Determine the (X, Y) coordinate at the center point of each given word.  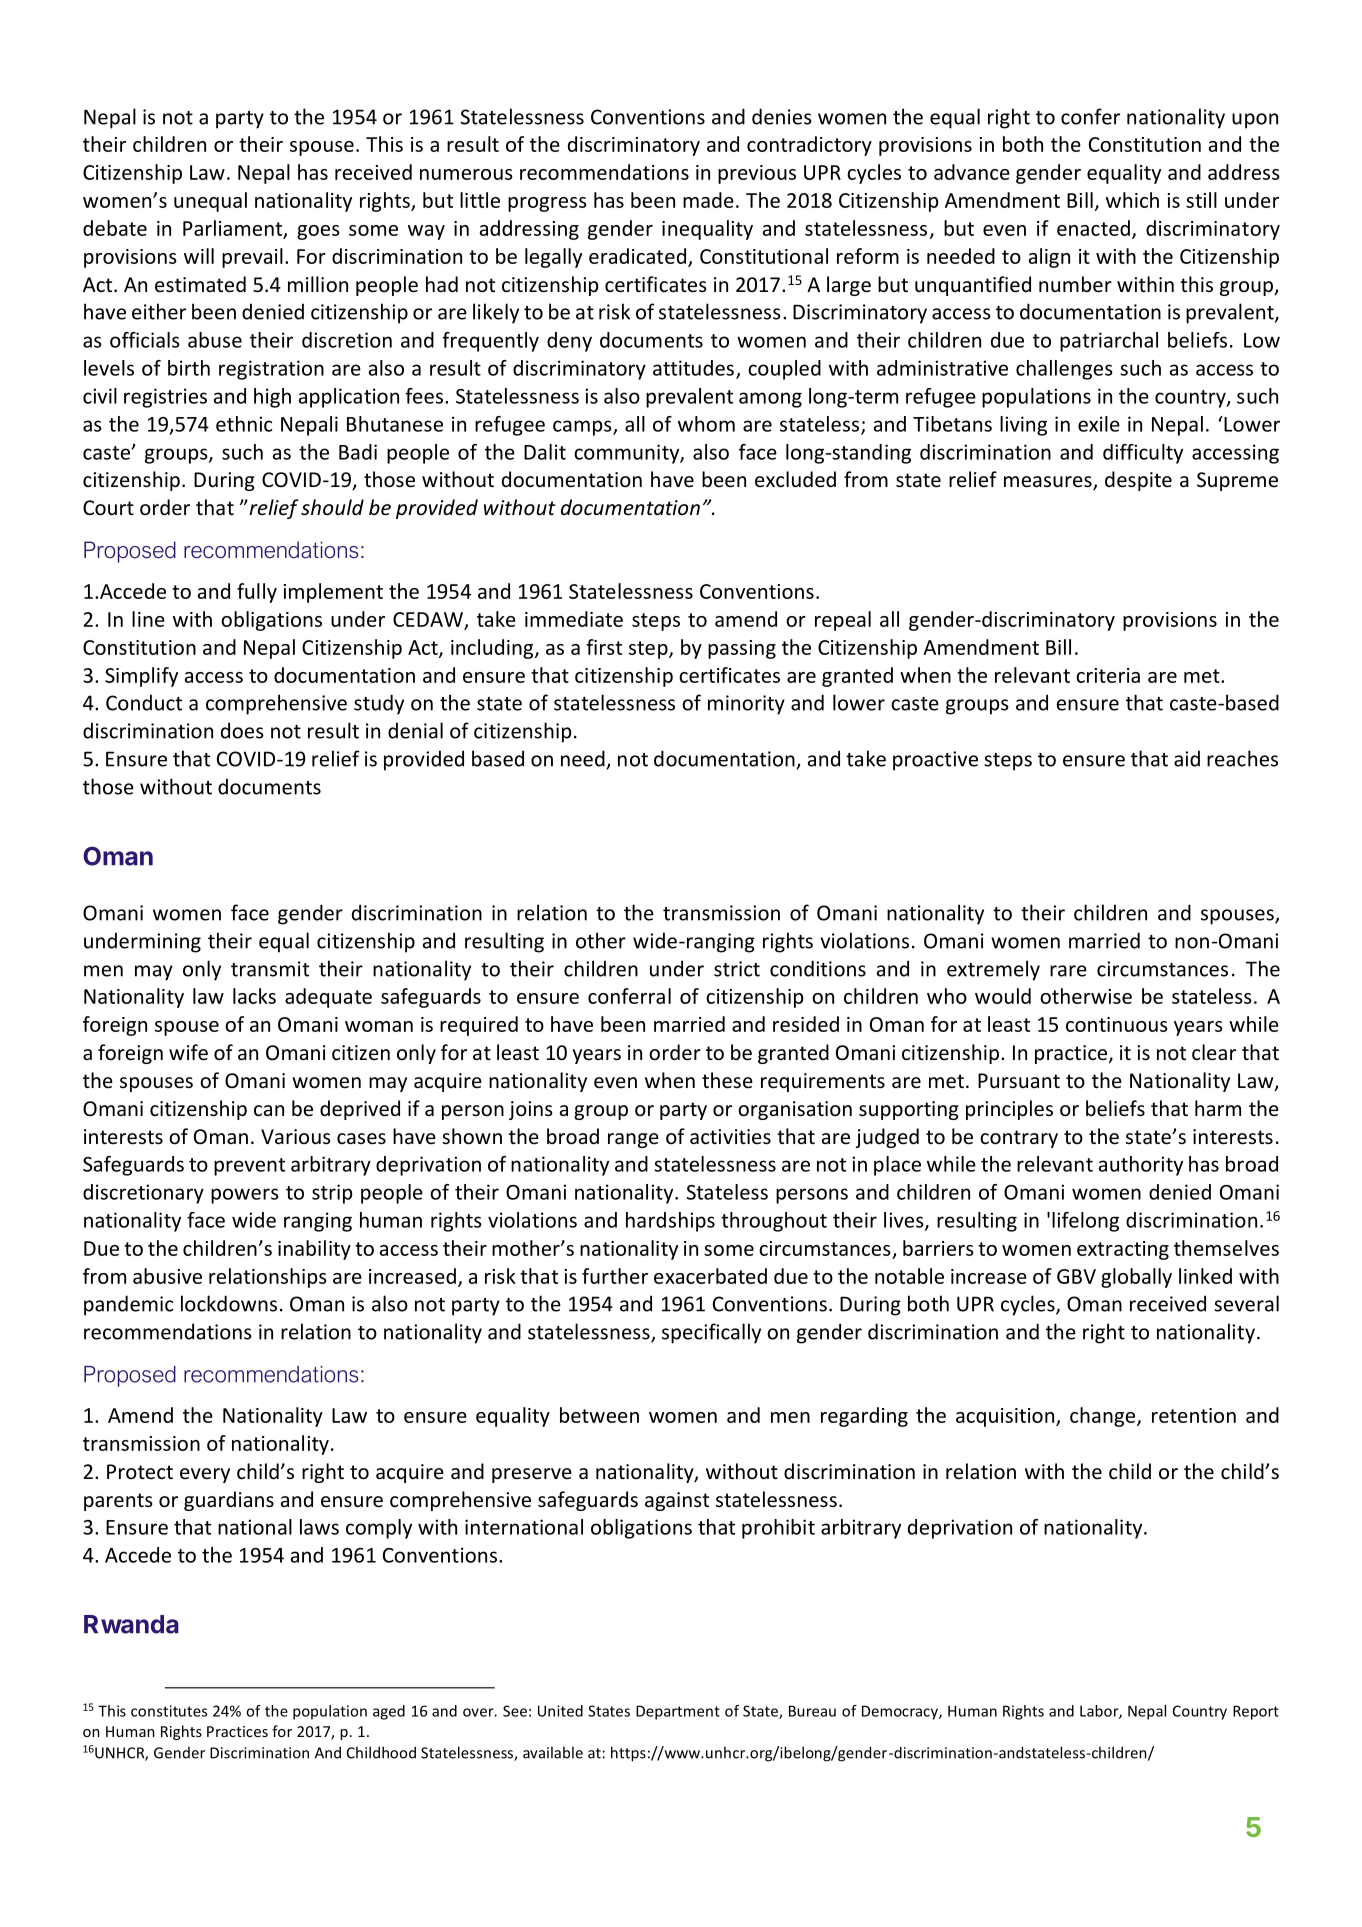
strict (737, 969)
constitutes (169, 1711)
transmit (270, 969)
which (1132, 200)
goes (318, 232)
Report (1256, 1712)
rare (1068, 971)
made (708, 200)
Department (678, 1712)
